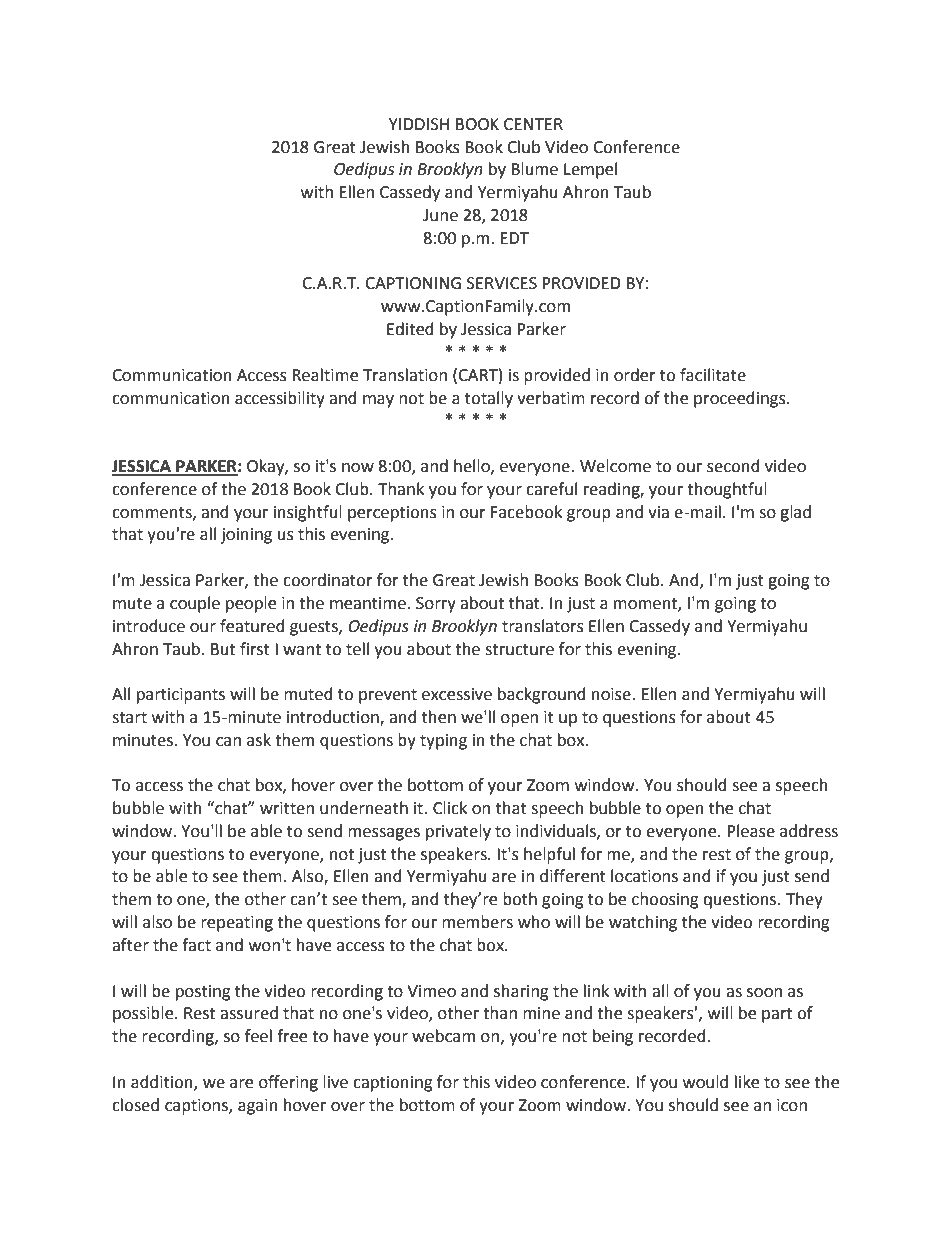  What do you see at coordinates (795, 513) in the page?
I see `glad` at bounding box center [795, 513].
